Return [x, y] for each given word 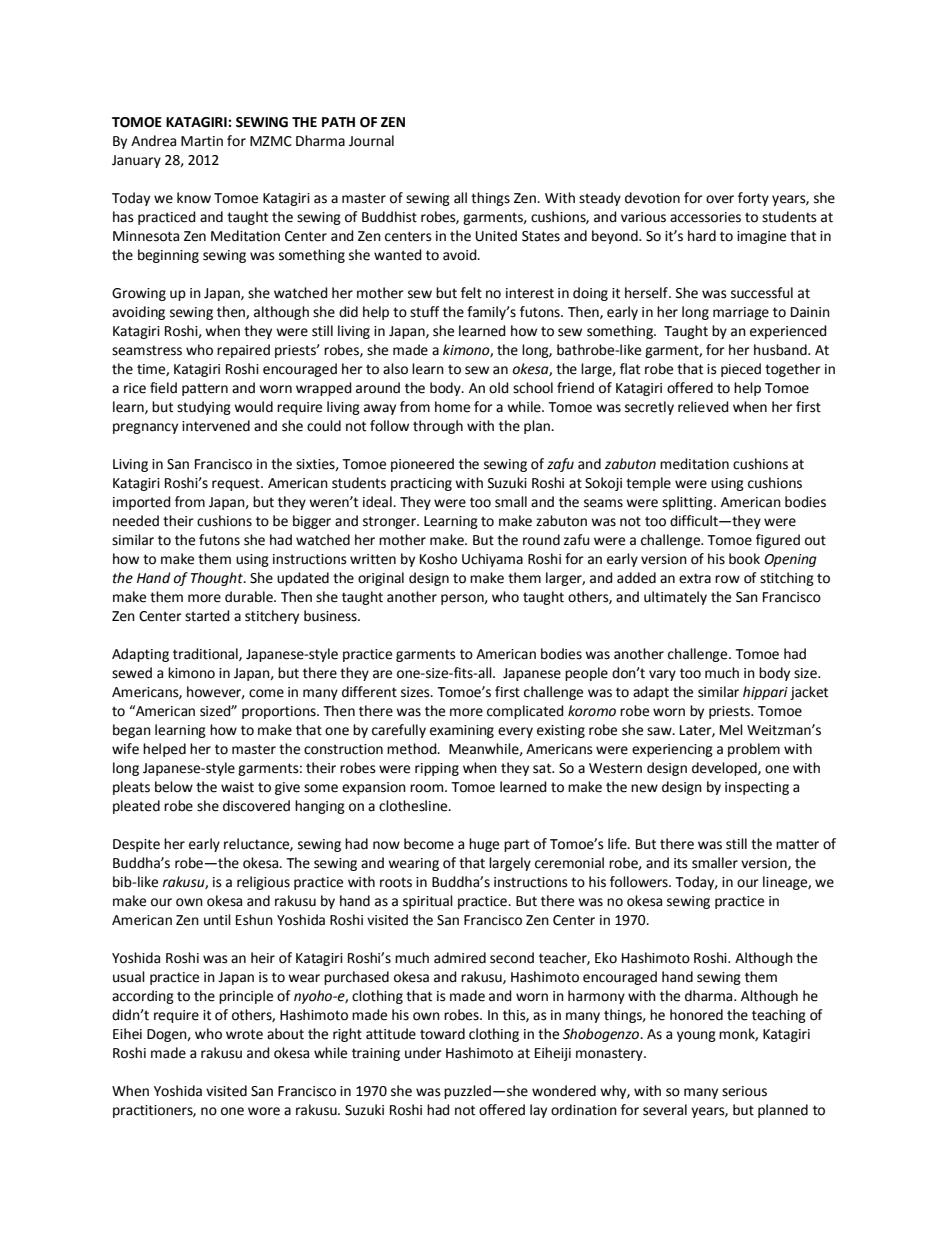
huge [484, 845]
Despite [136, 845]
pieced [741, 370]
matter [797, 844]
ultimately [675, 598]
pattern [205, 389]
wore [264, 1111]
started [207, 616]
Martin [202, 141]
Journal [371, 141]
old [499, 388]
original [381, 579]
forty [753, 199]
